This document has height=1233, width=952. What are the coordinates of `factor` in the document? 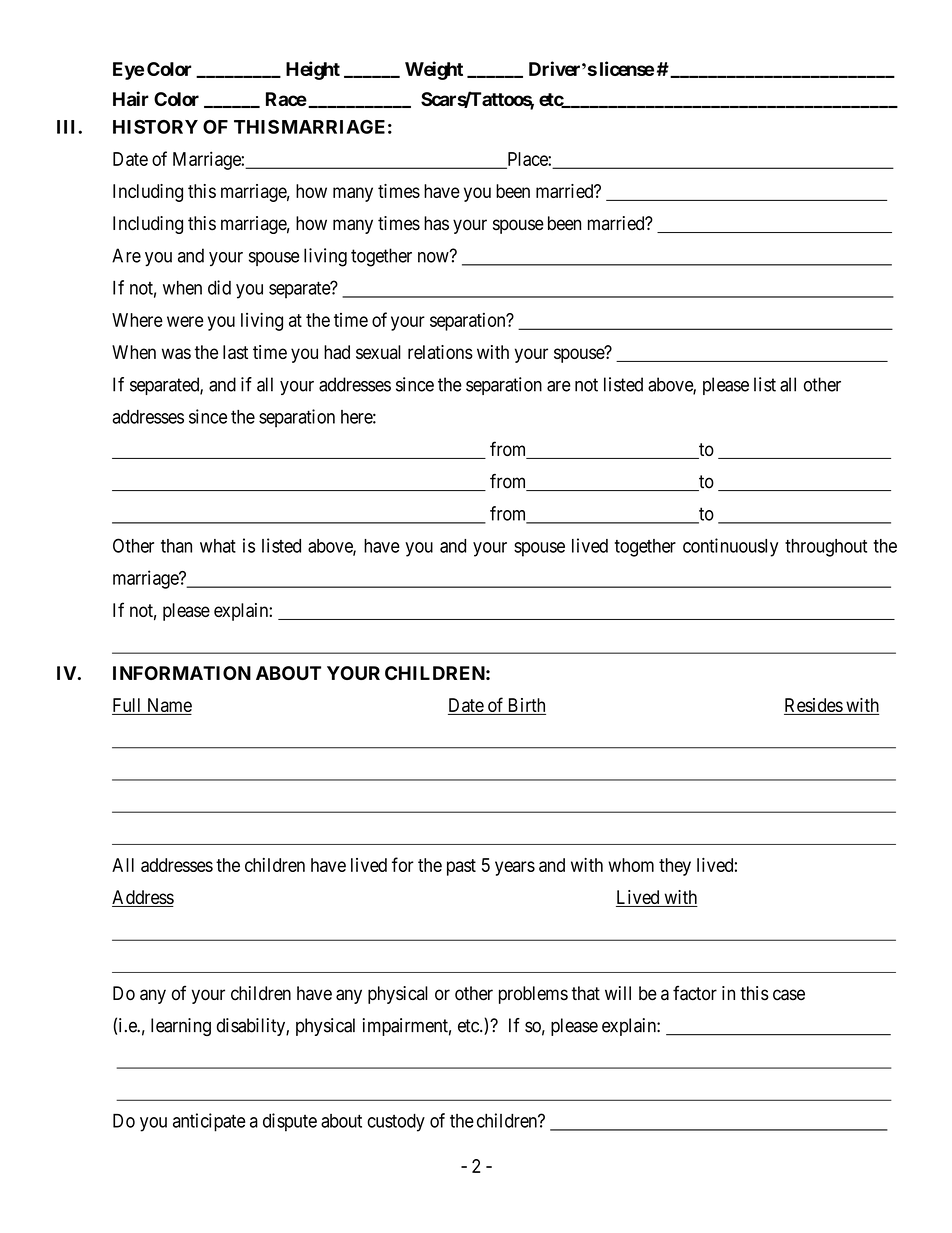 It's located at (695, 993).
